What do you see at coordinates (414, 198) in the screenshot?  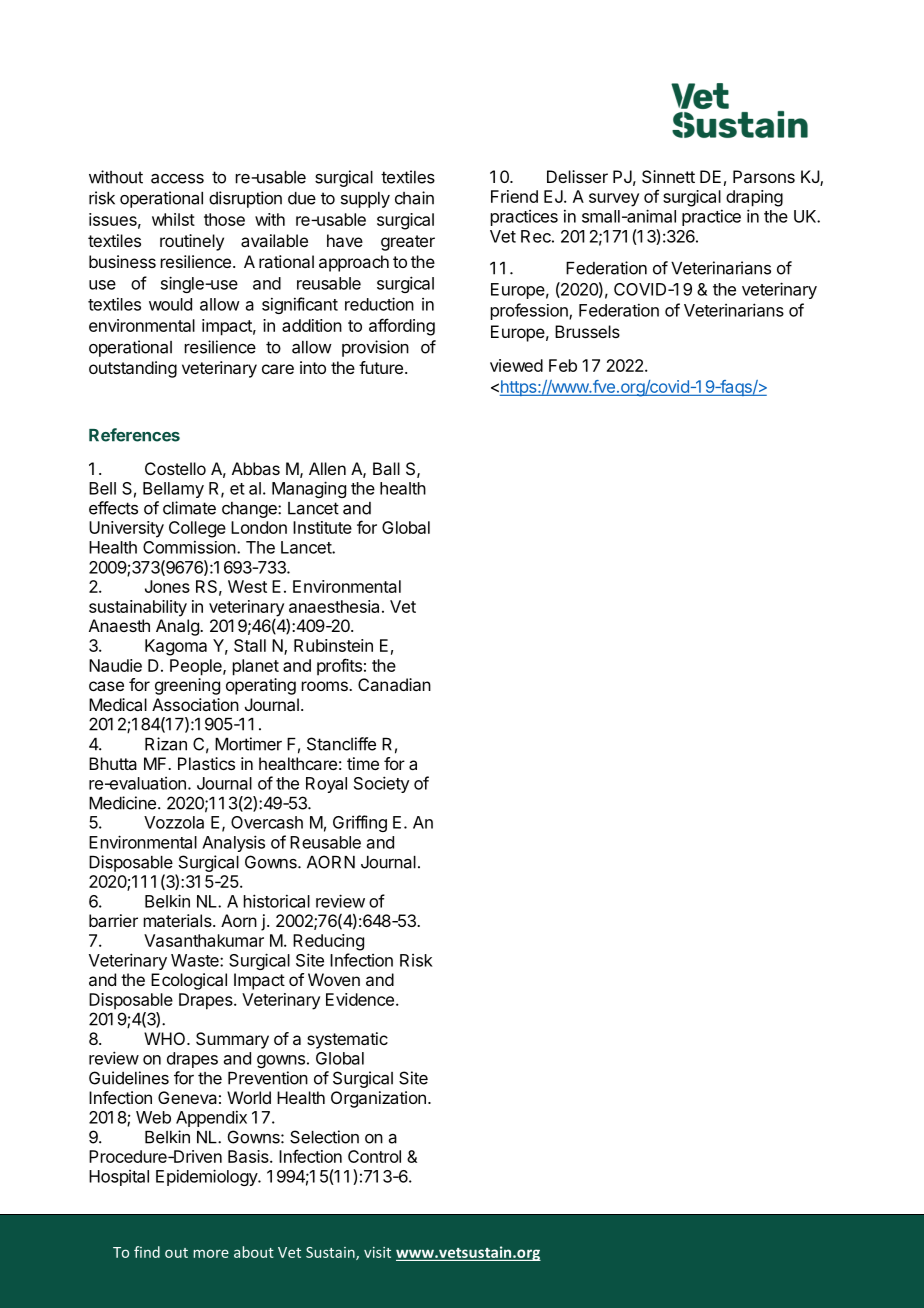 I see `chain` at bounding box center [414, 198].
